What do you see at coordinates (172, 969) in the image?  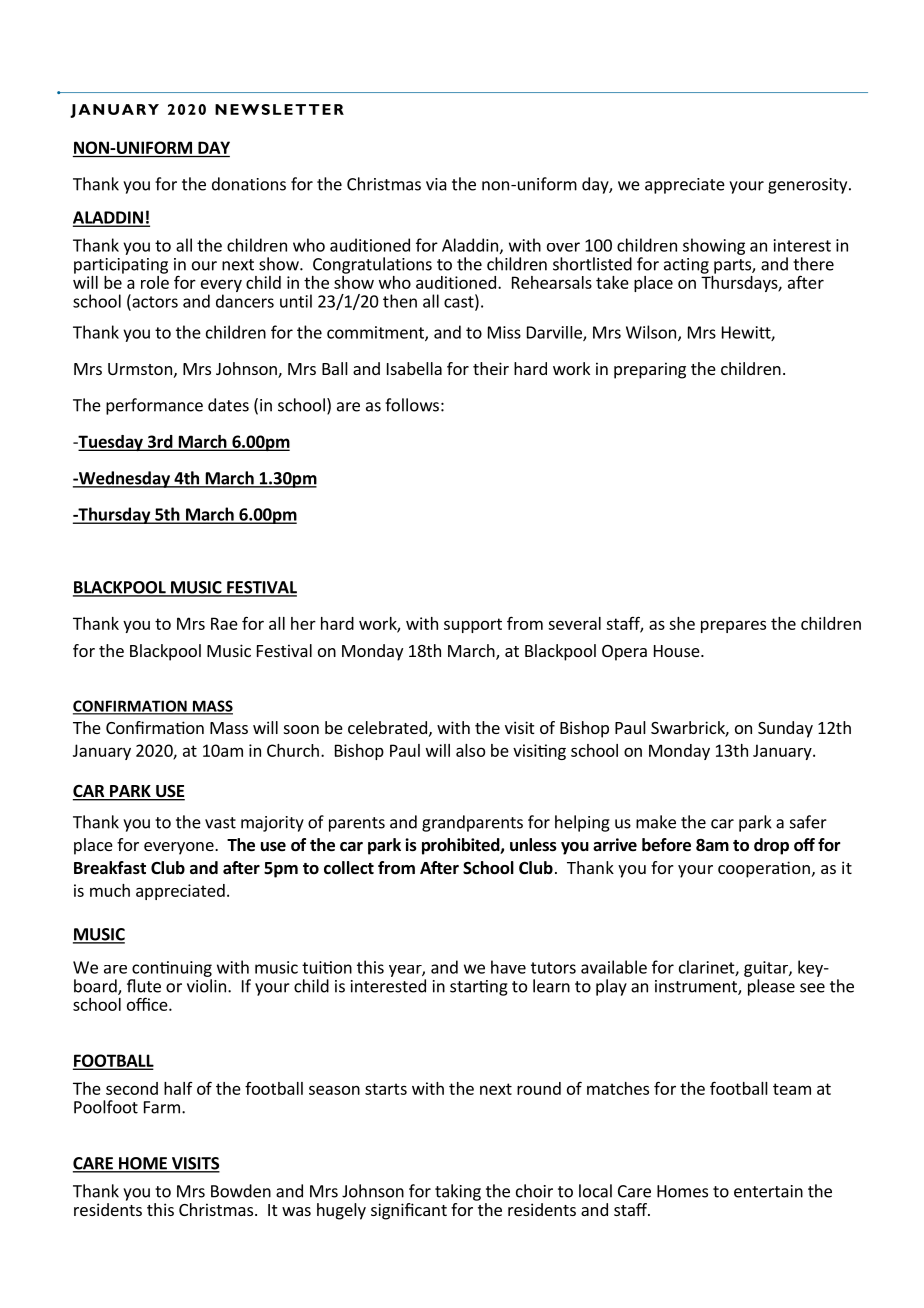 I see `continuing` at bounding box center [172, 969].
